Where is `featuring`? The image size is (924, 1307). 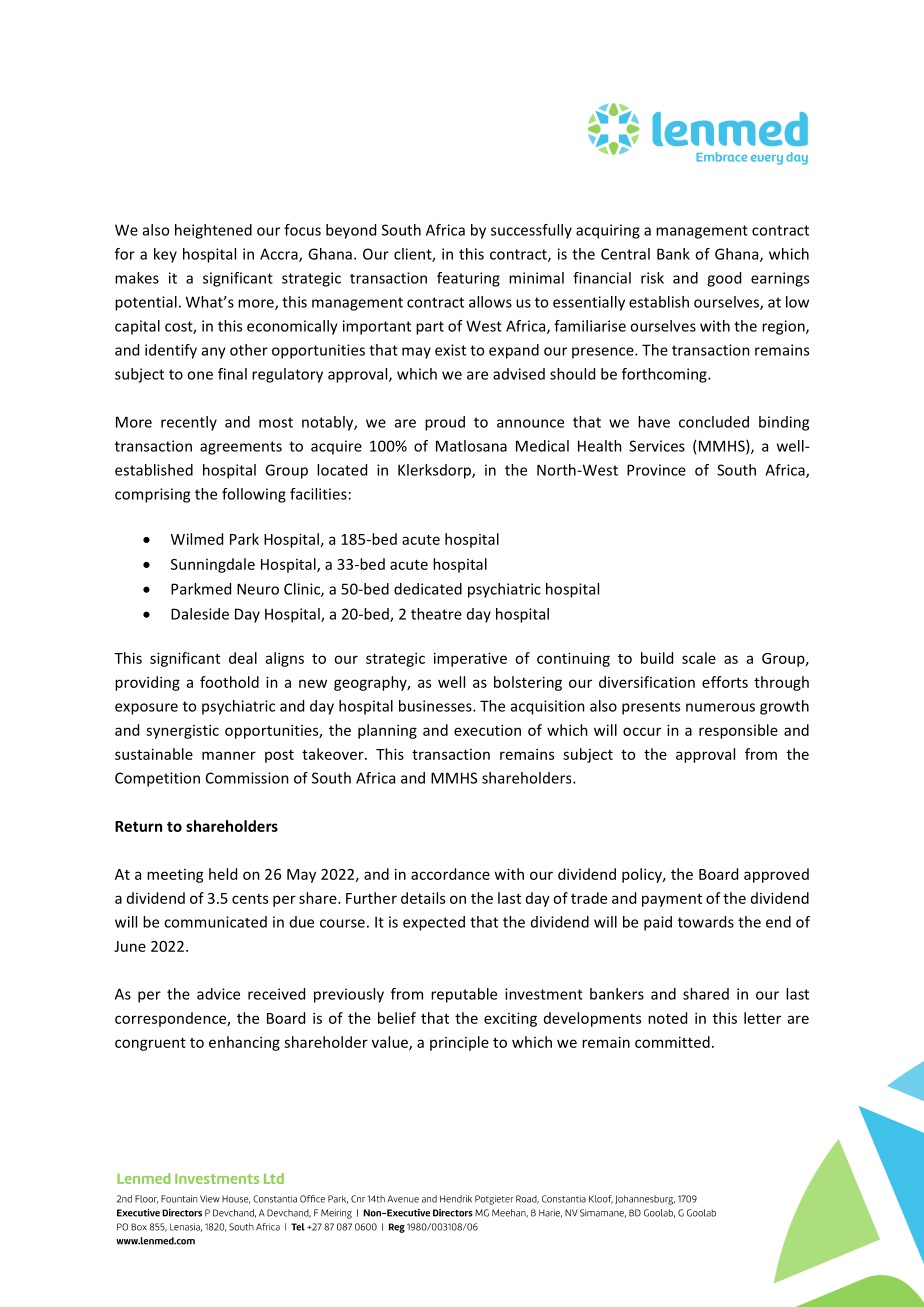 featuring is located at coordinates (468, 279).
